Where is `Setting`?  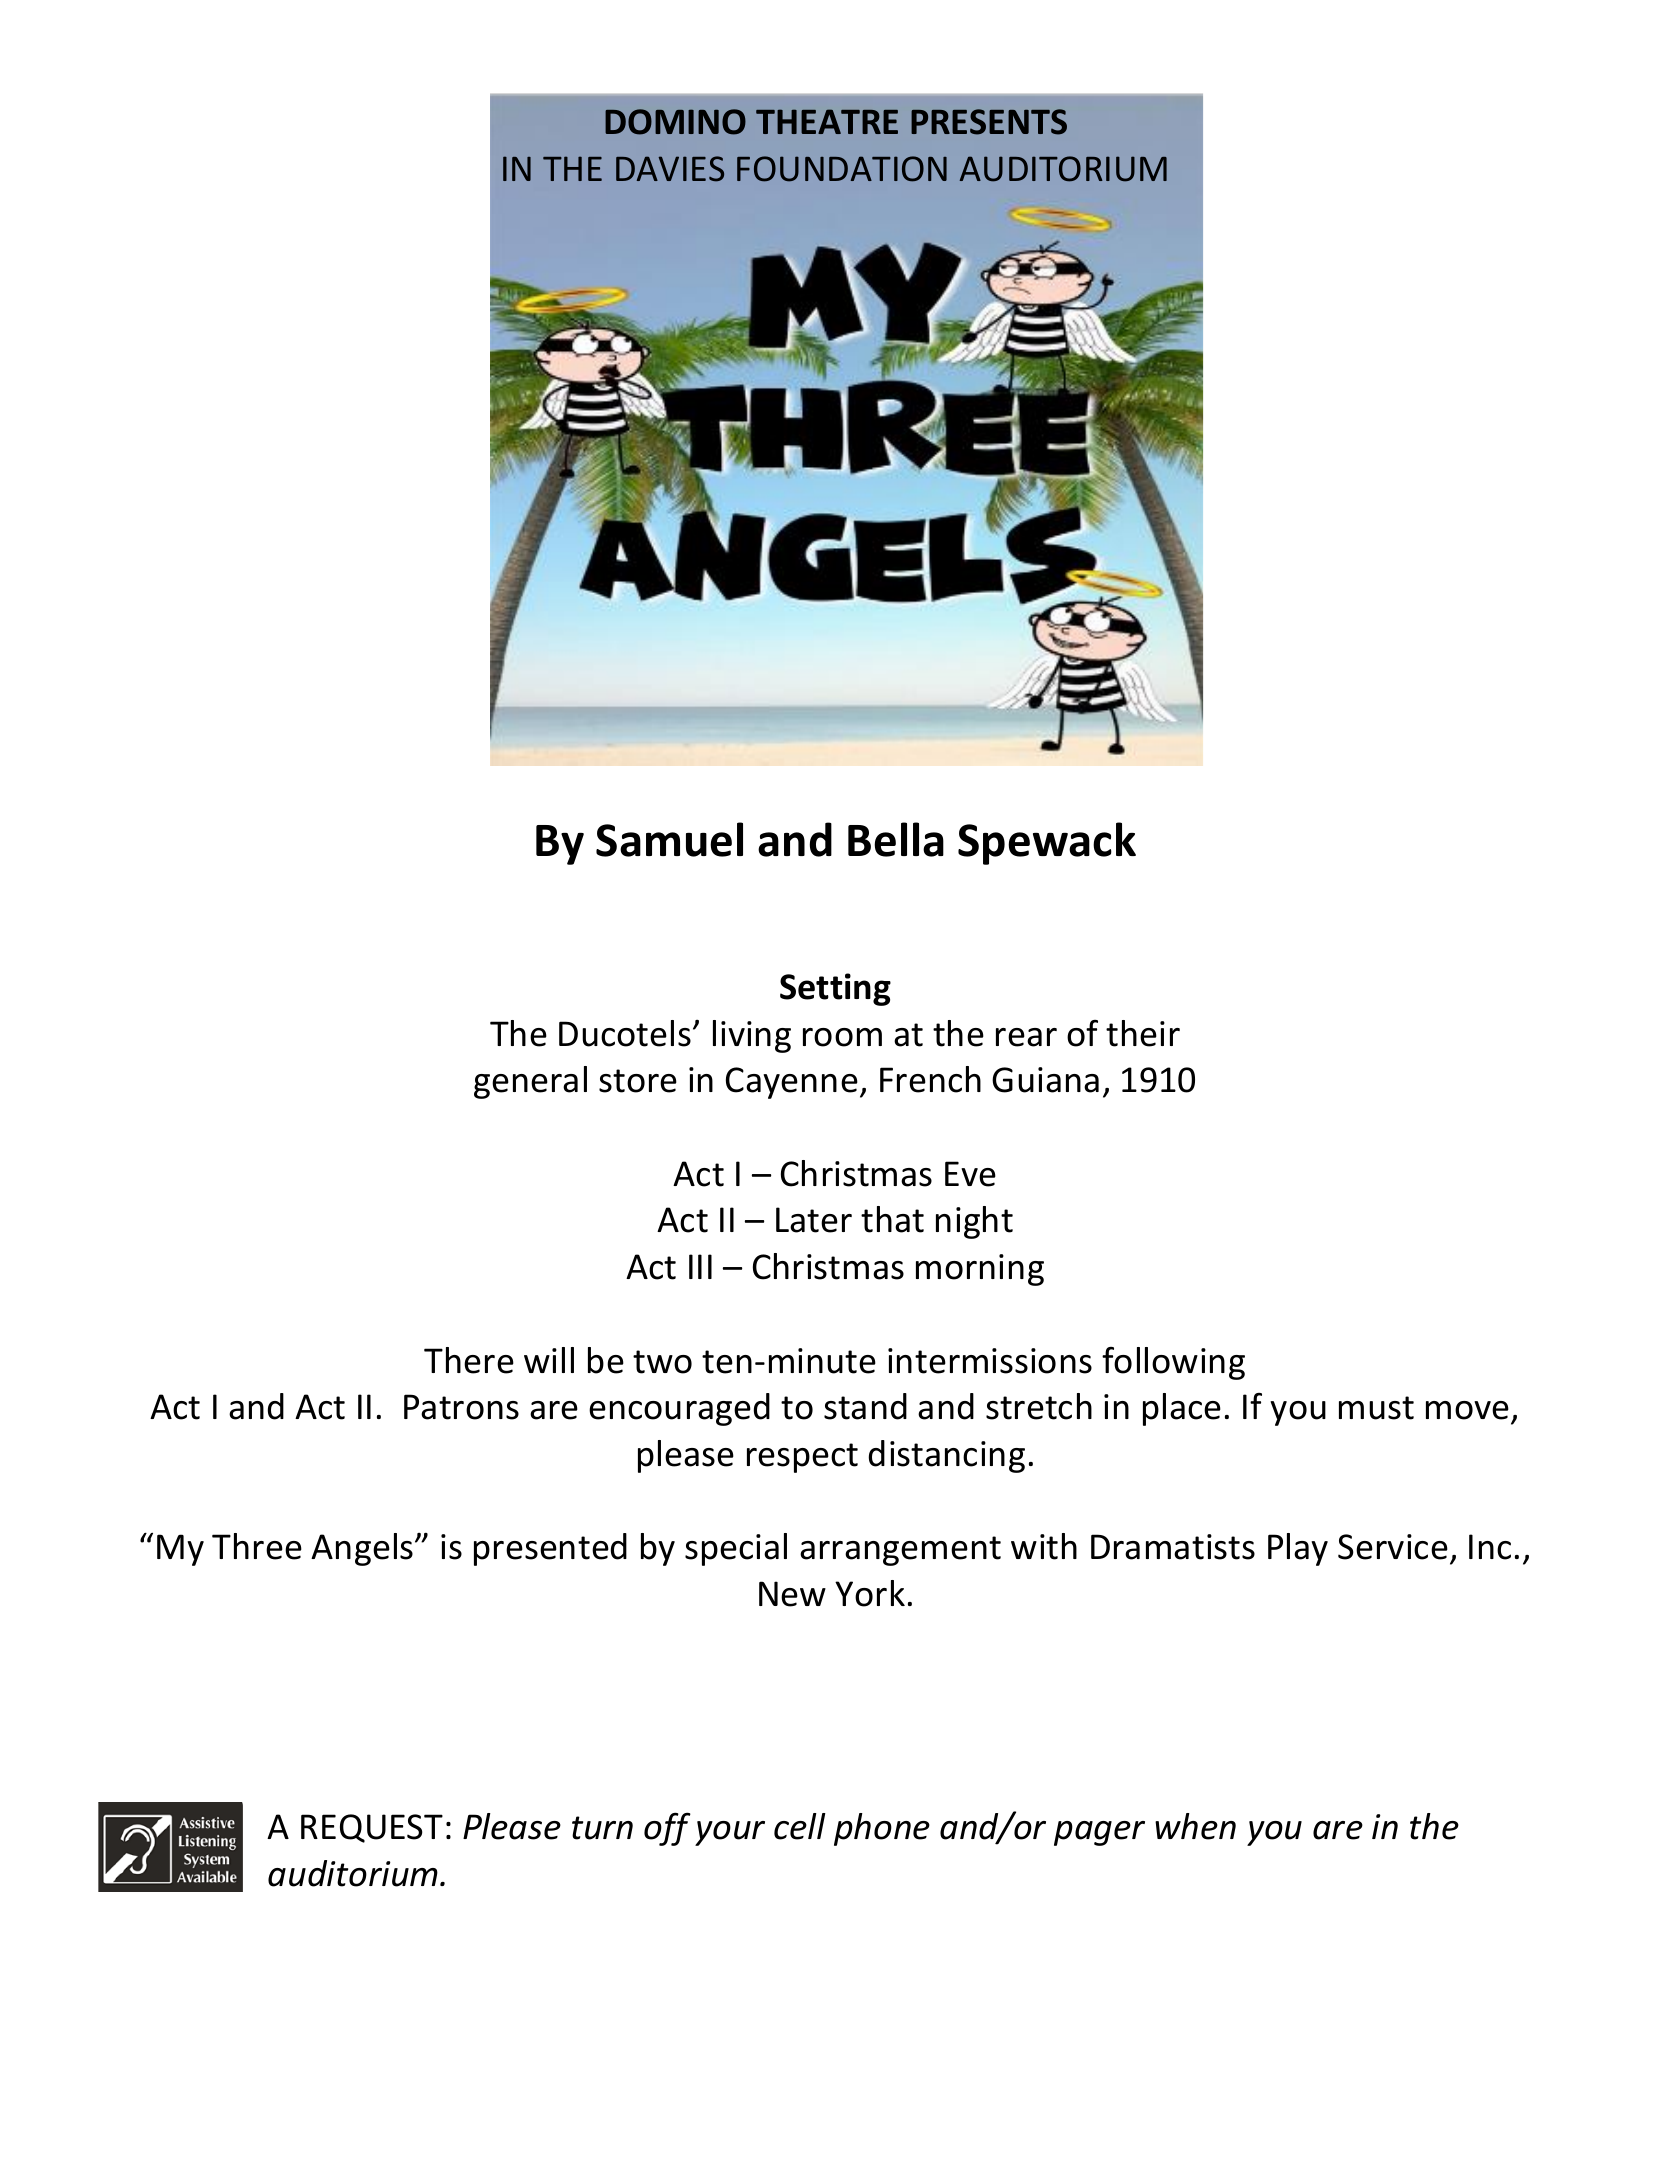
Setting is located at coordinates (835, 989).
